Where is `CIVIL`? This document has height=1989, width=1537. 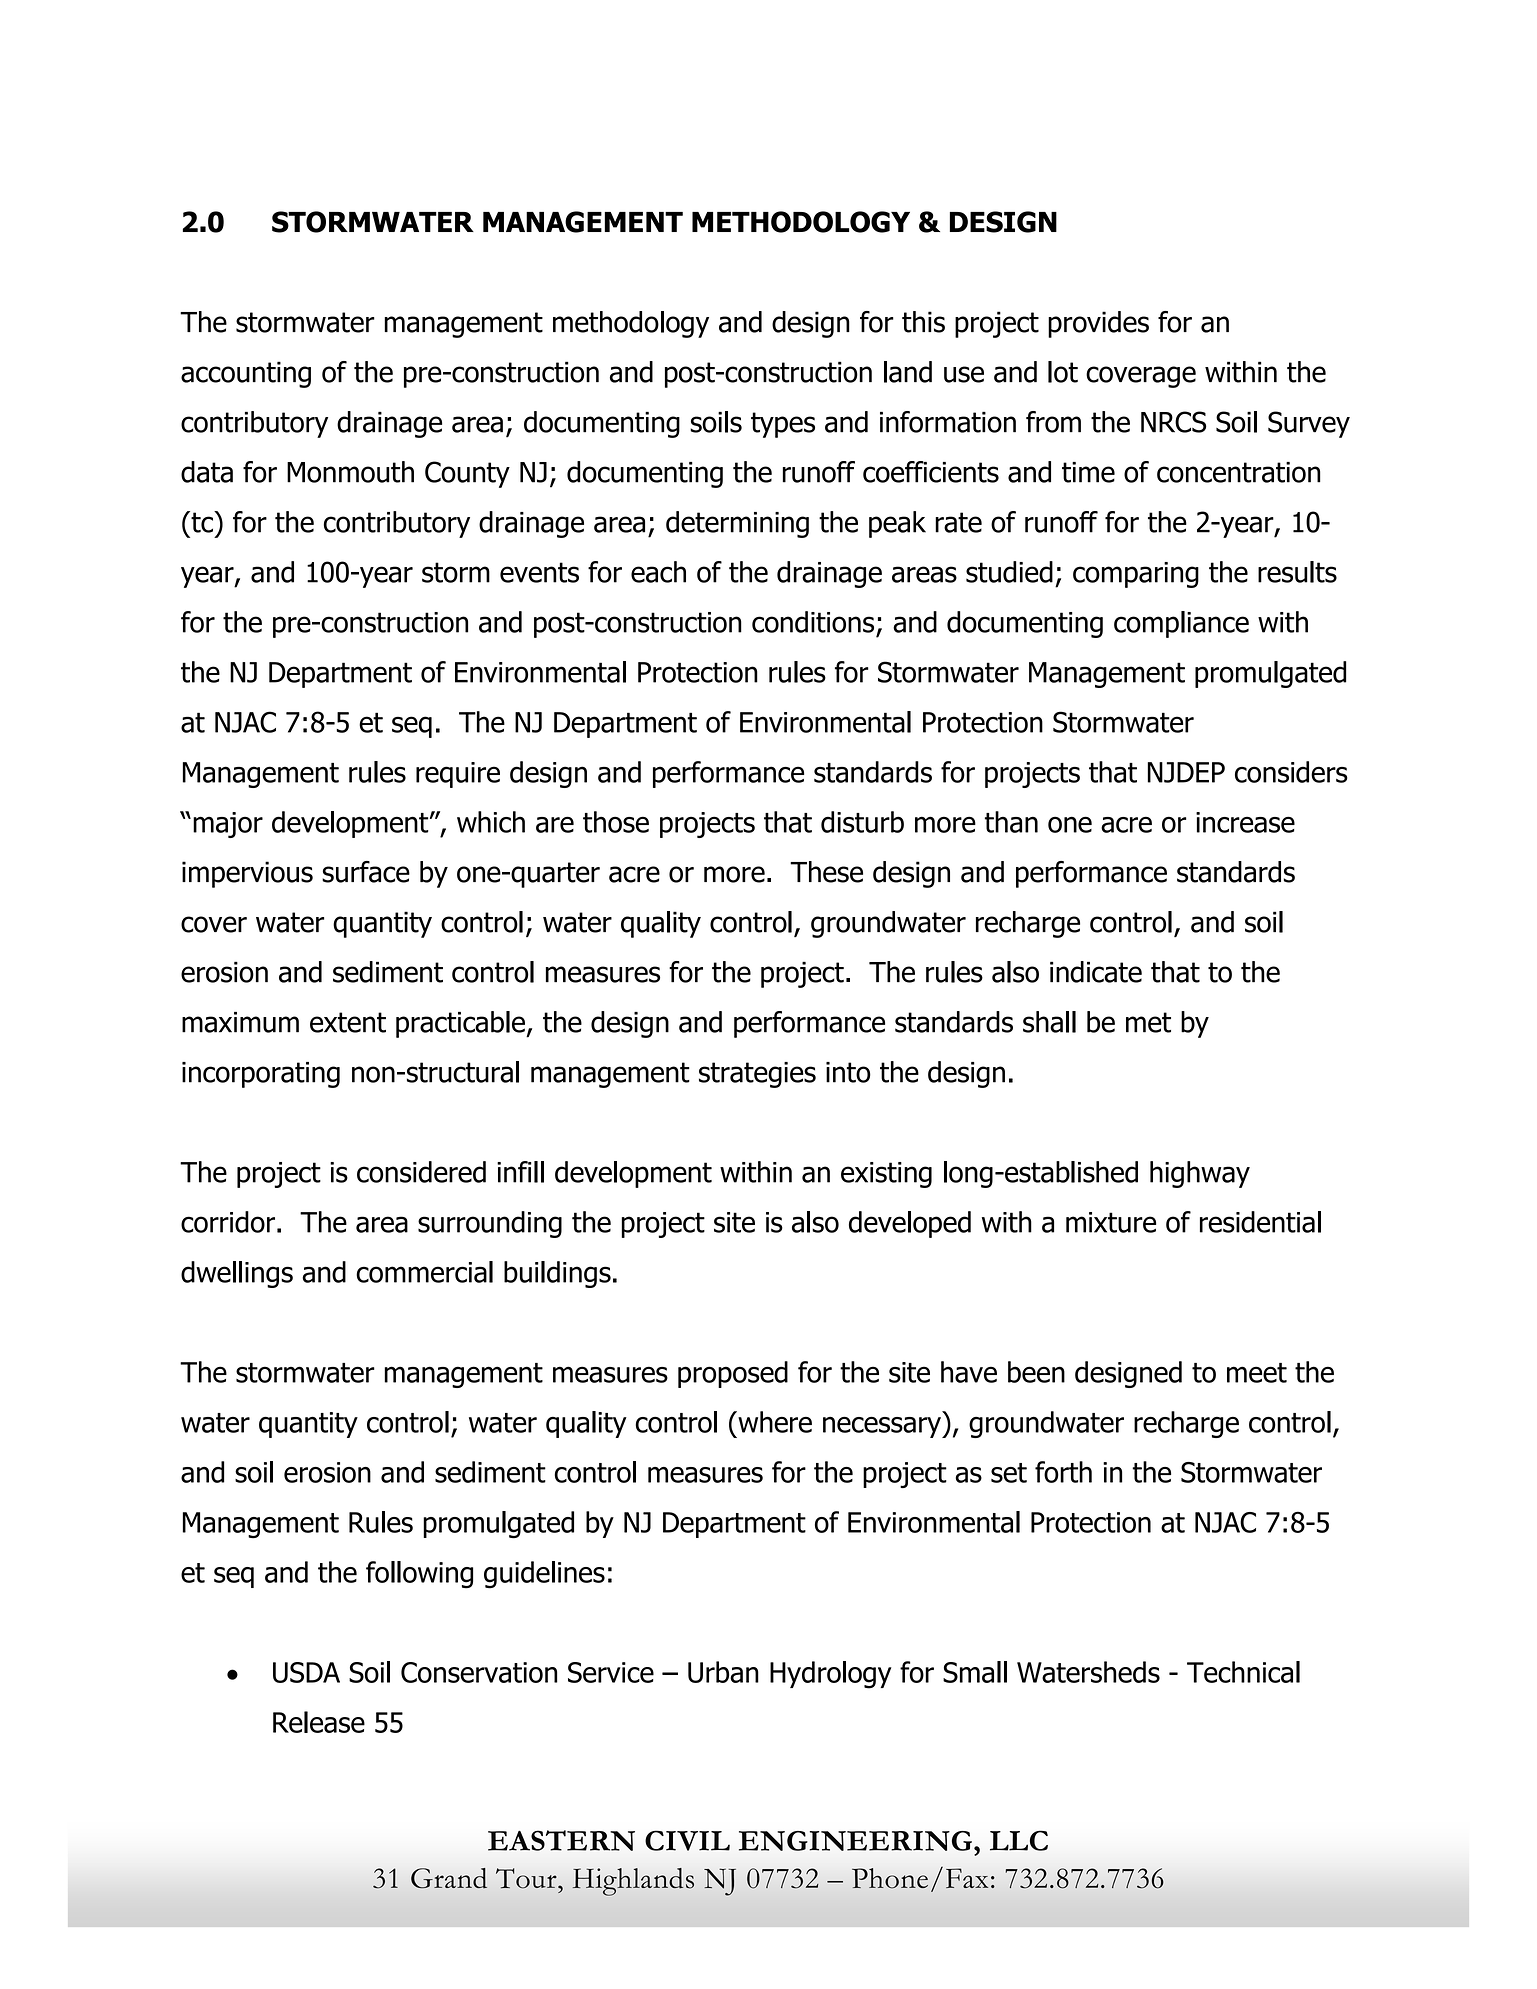
CIVIL is located at coordinates (687, 1840).
